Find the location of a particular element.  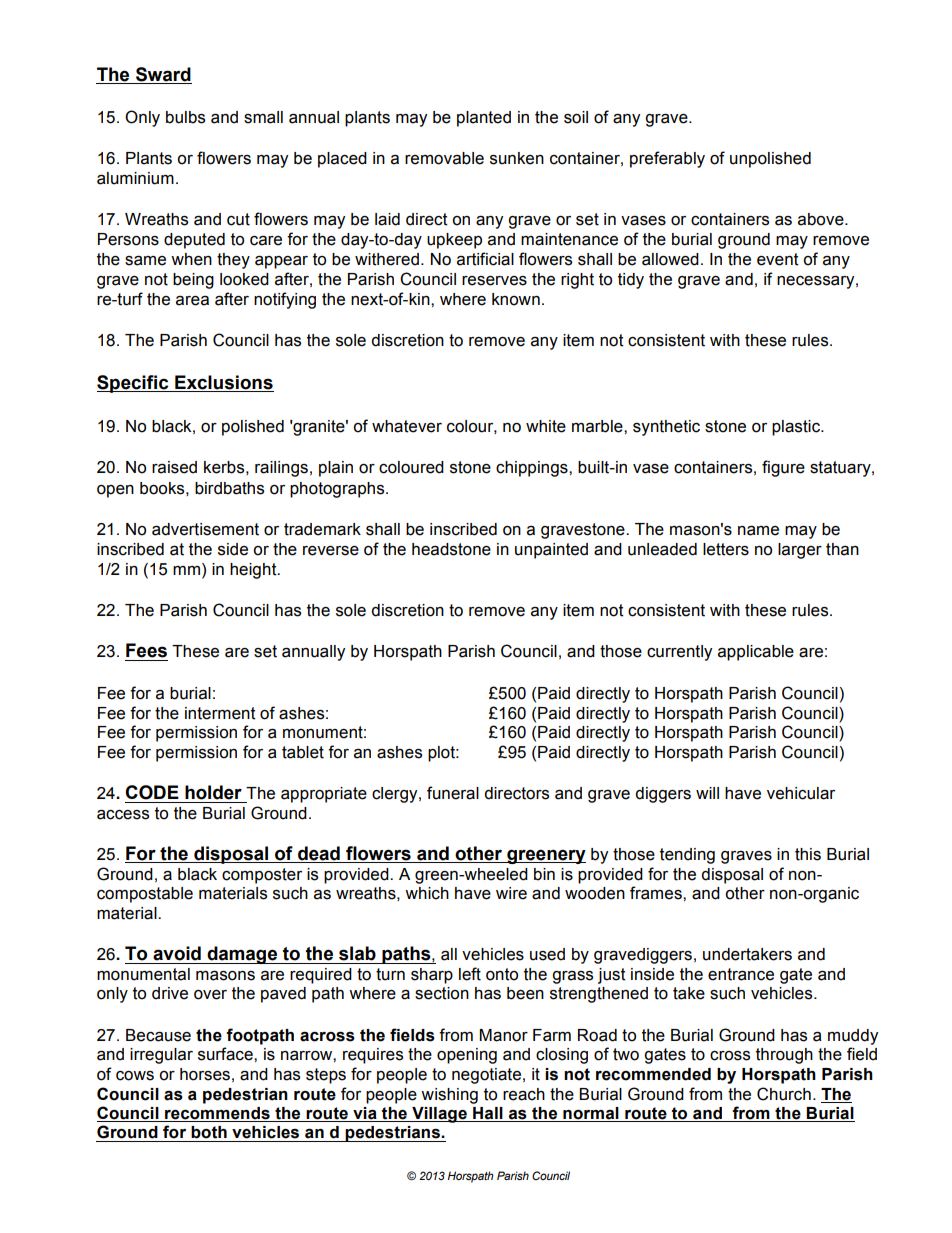

known is located at coordinates (516, 299).
